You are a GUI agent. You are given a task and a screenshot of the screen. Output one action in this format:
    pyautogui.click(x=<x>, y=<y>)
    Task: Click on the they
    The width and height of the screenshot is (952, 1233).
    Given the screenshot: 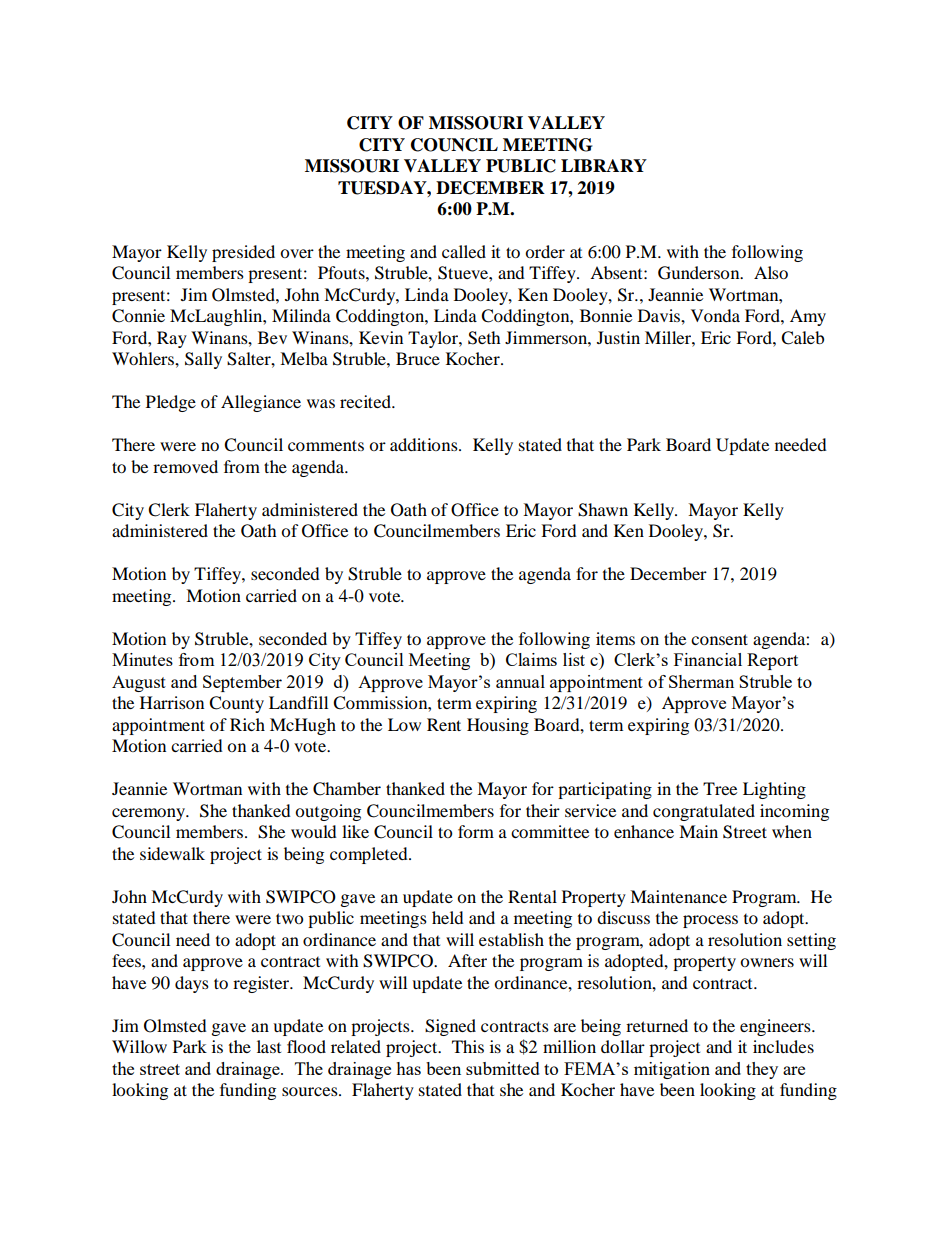 What is the action you would take?
    pyautogui.click(x=762, y=1070)
